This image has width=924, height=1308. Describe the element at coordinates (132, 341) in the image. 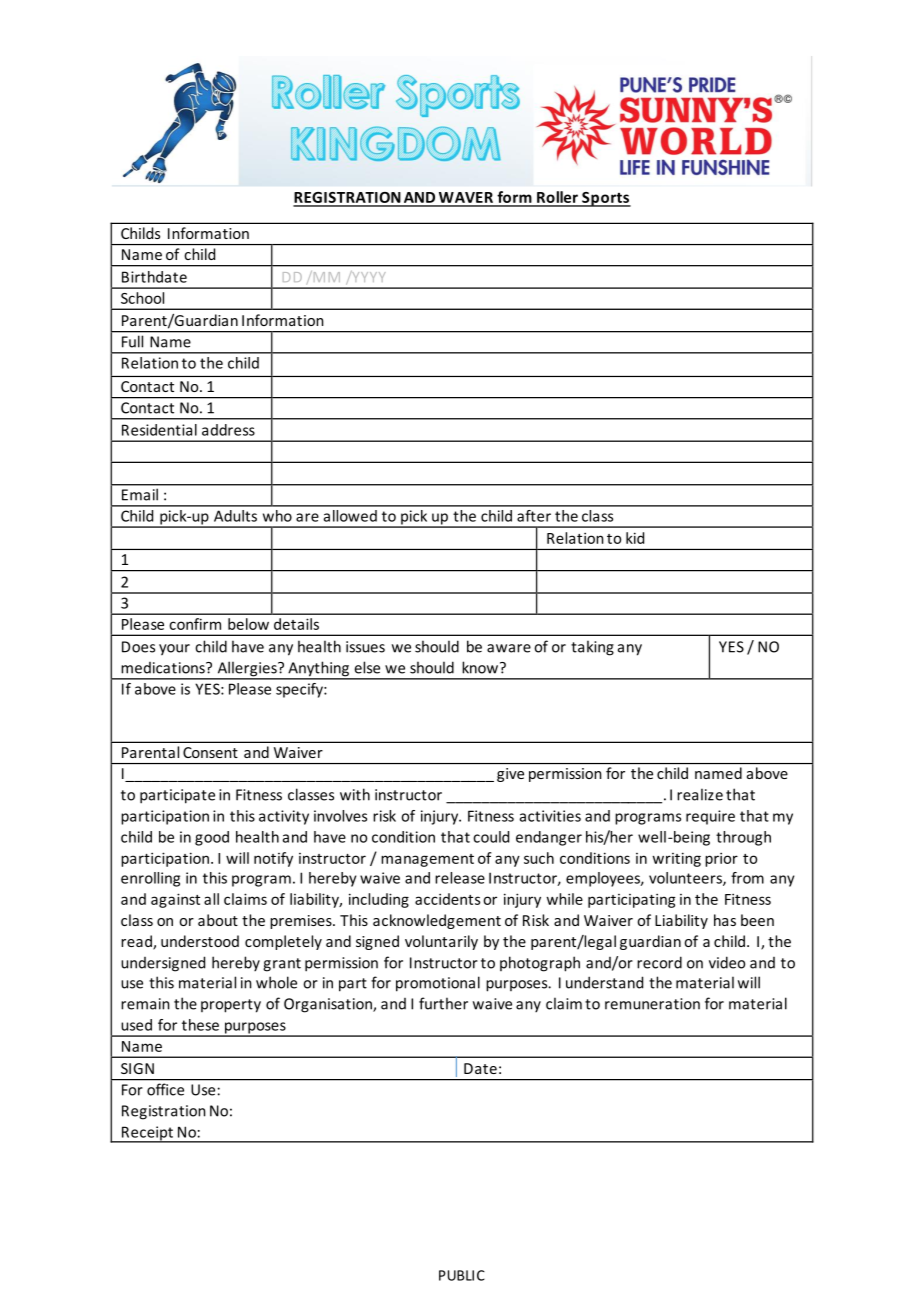

I see `Full` at that location.
